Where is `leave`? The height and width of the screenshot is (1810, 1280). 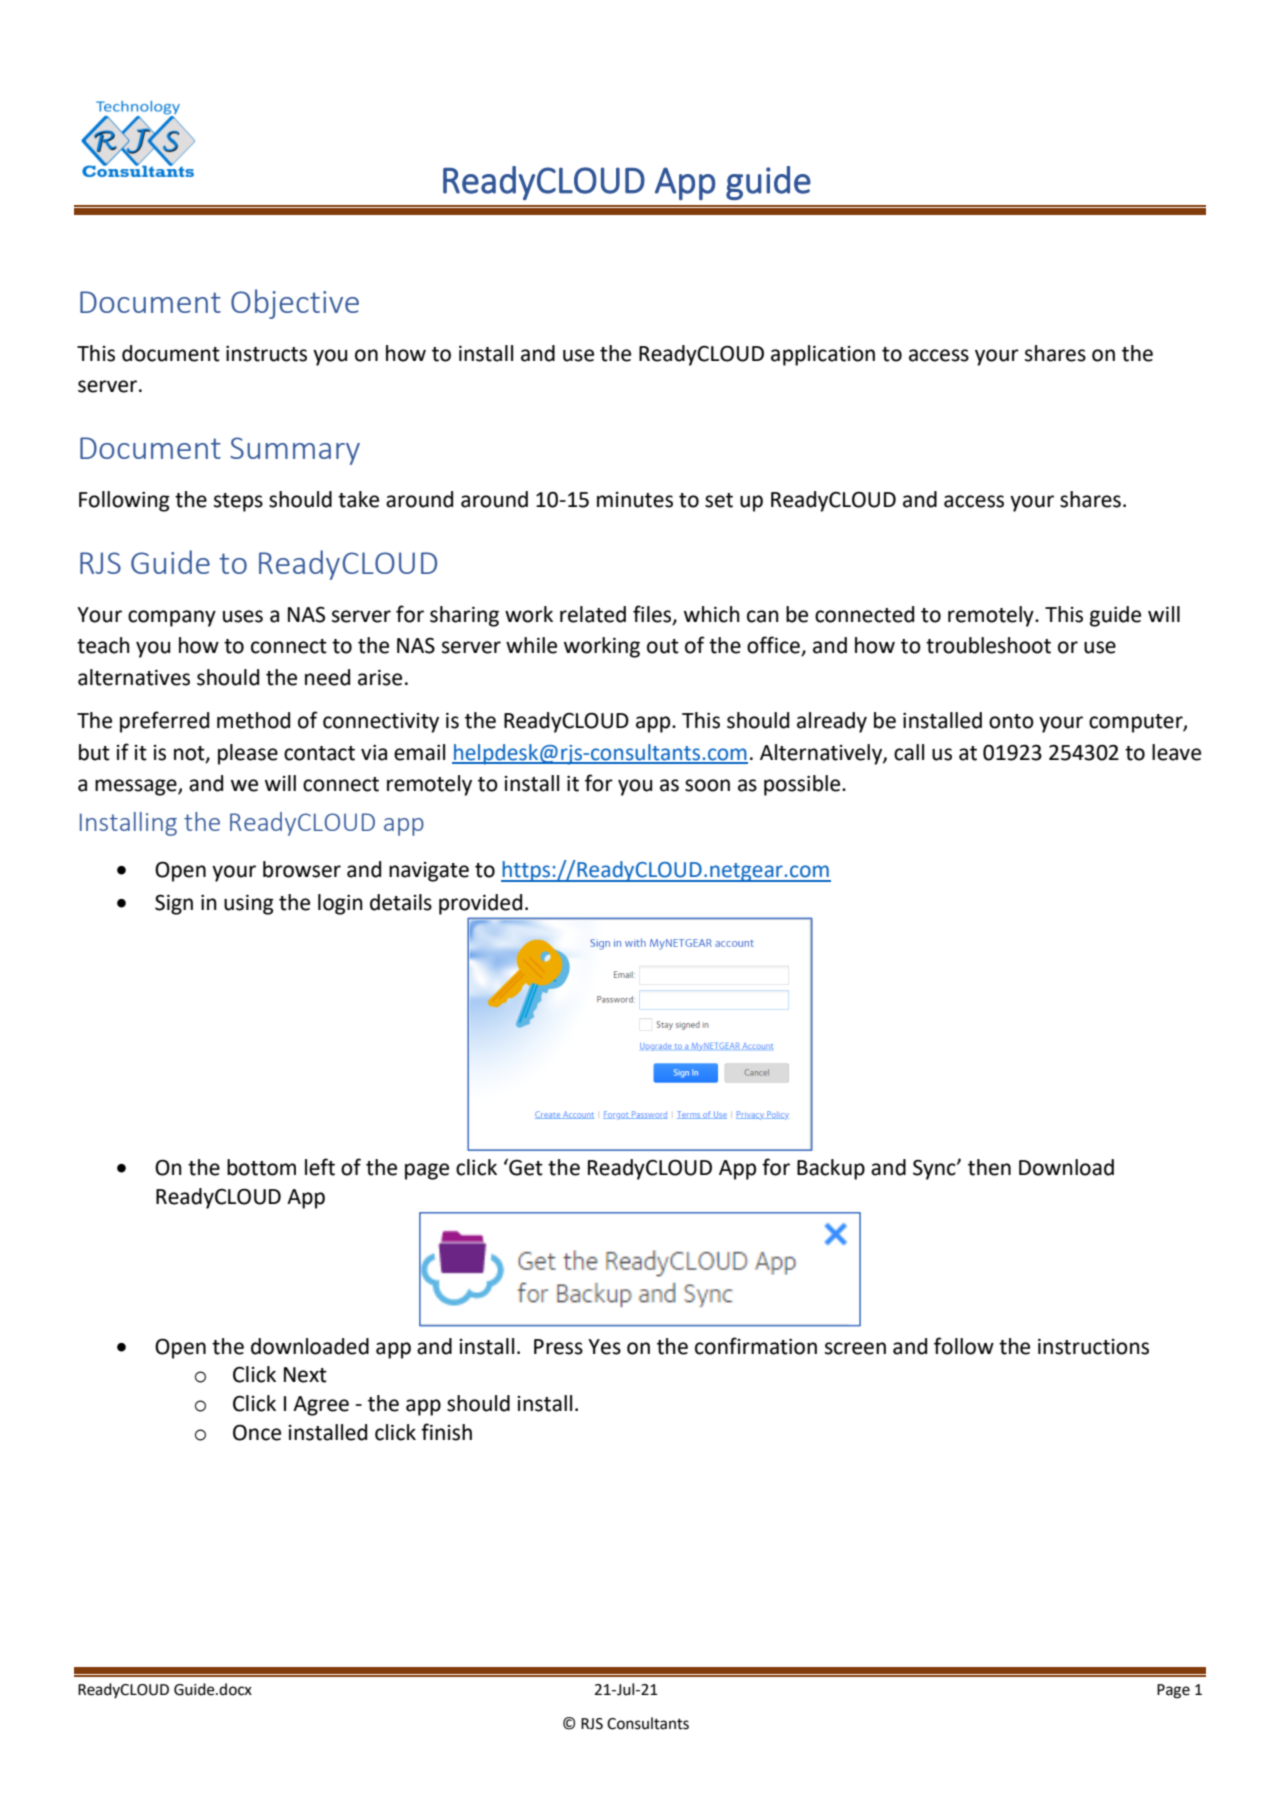
leave is located at coordinates (1176, 752).
